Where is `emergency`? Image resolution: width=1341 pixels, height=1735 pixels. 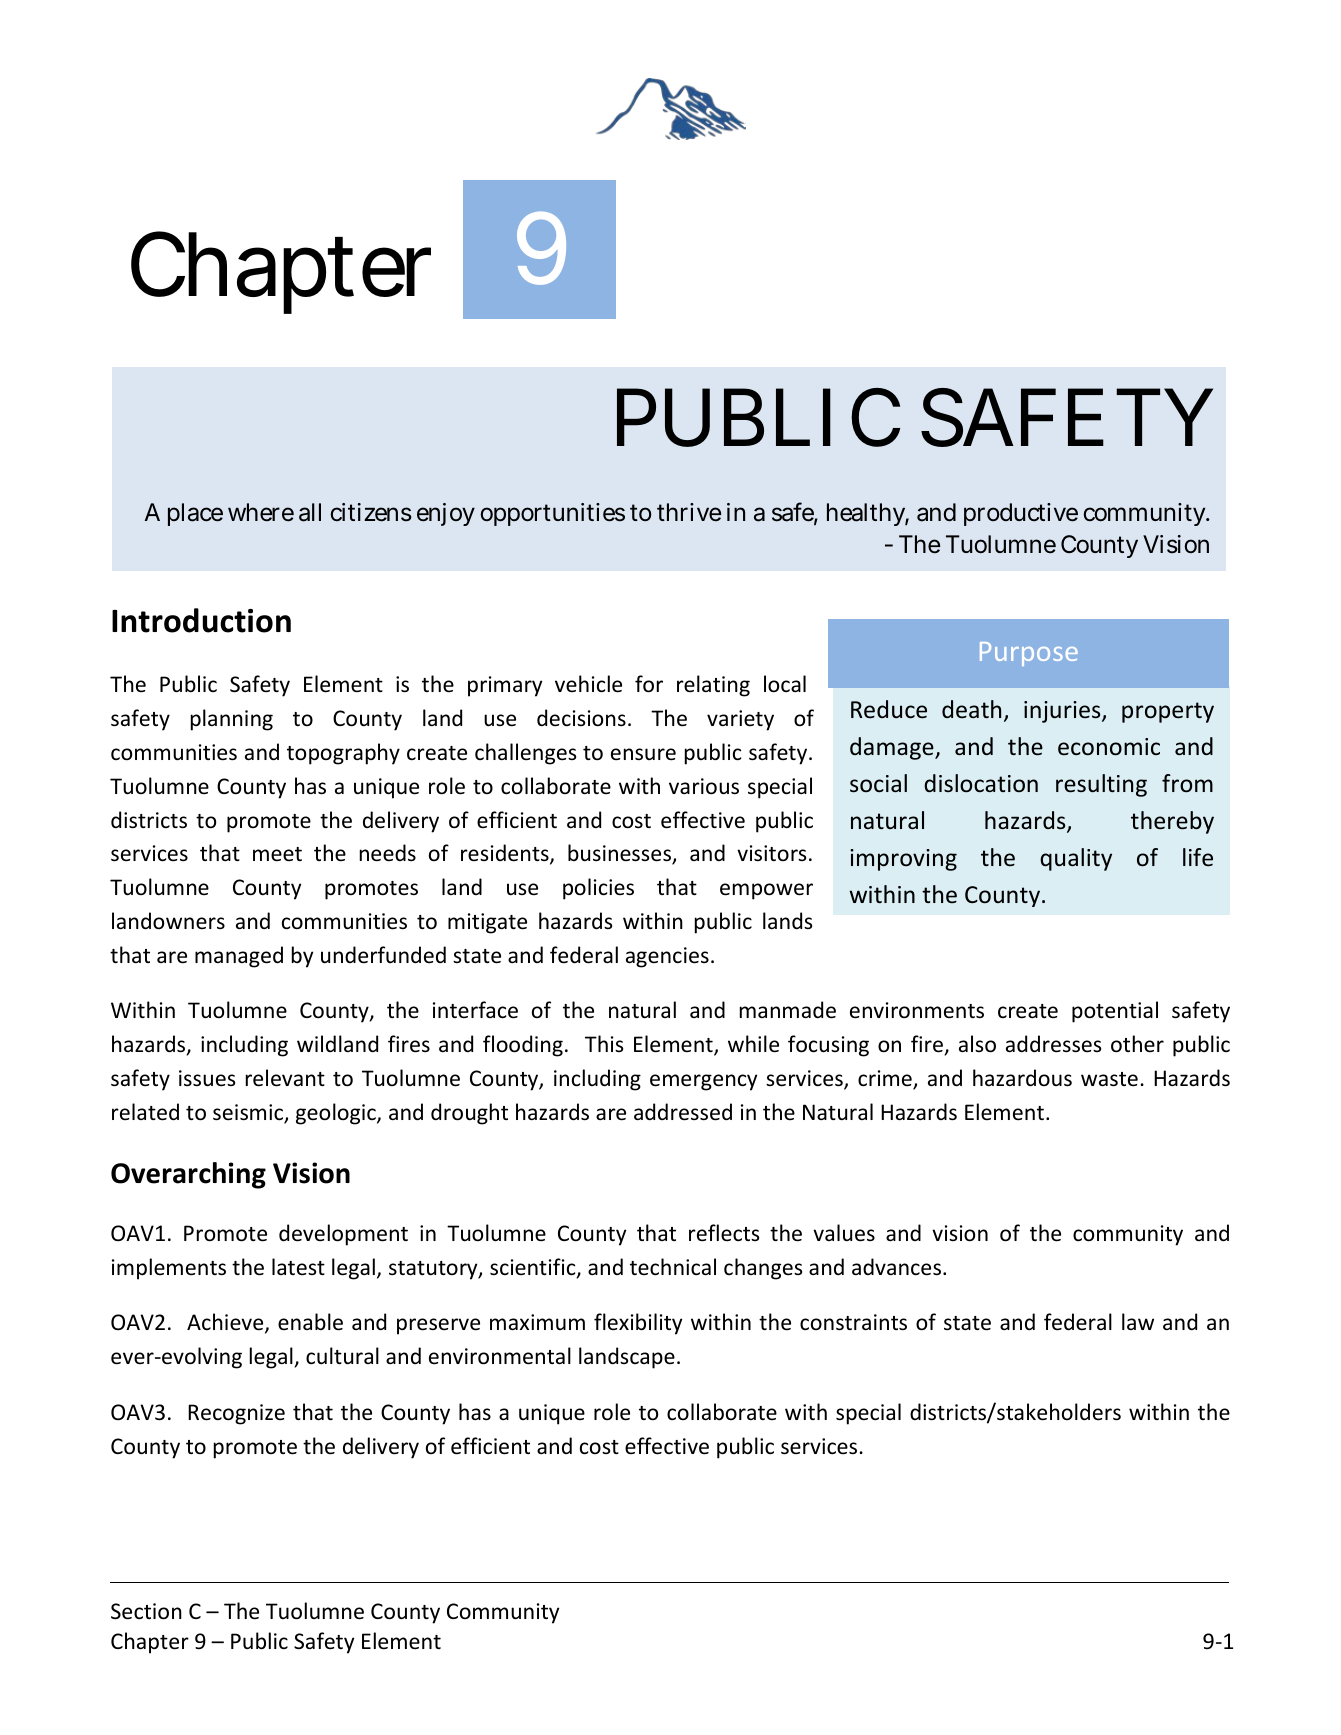
emergency is located at coordinates (703, 1082).
